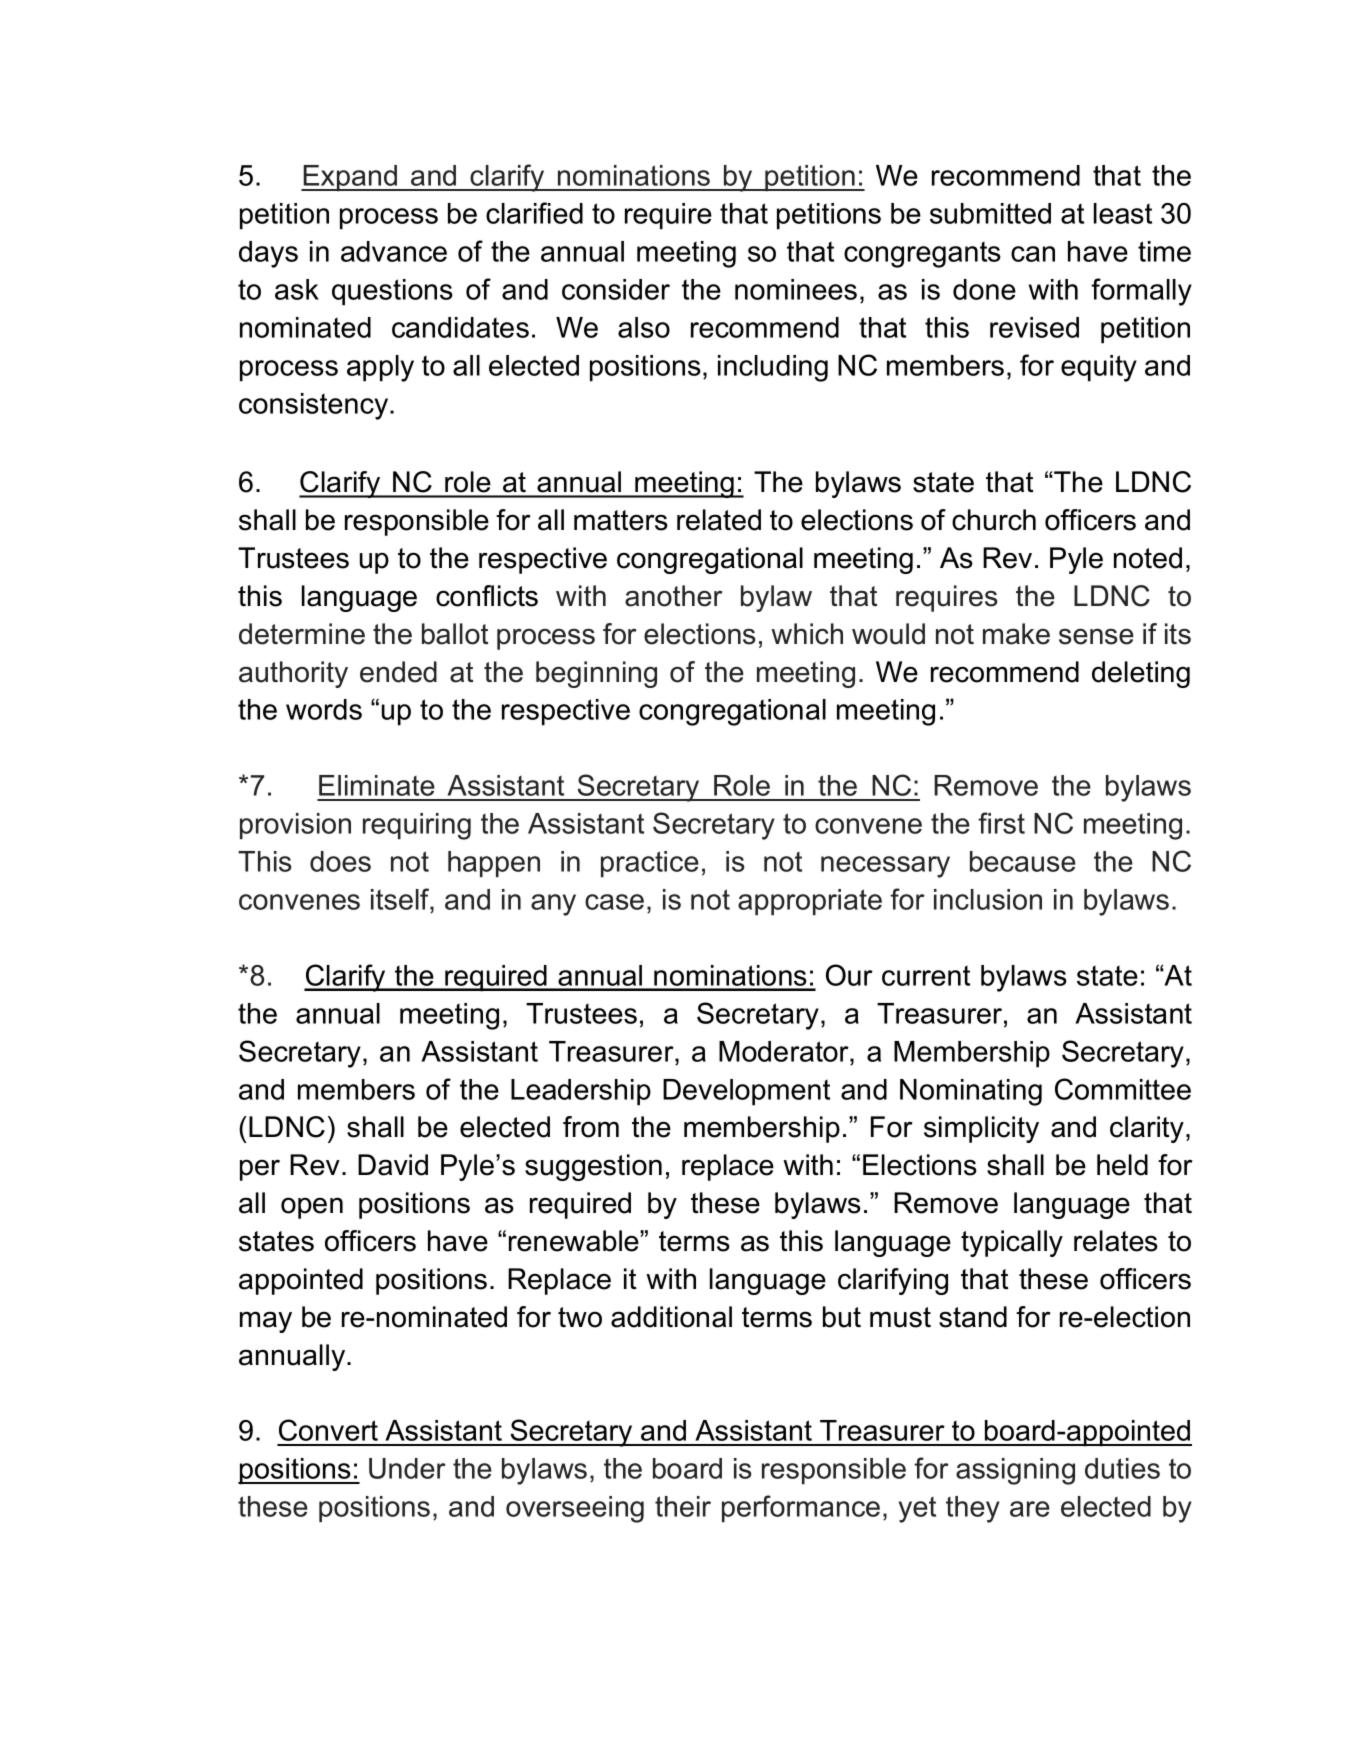 The image size is (1351, 1748). What do you see at coordinates (796, 289) in the screenshot?
I see `nominees` at bounding box center [796, 289].
